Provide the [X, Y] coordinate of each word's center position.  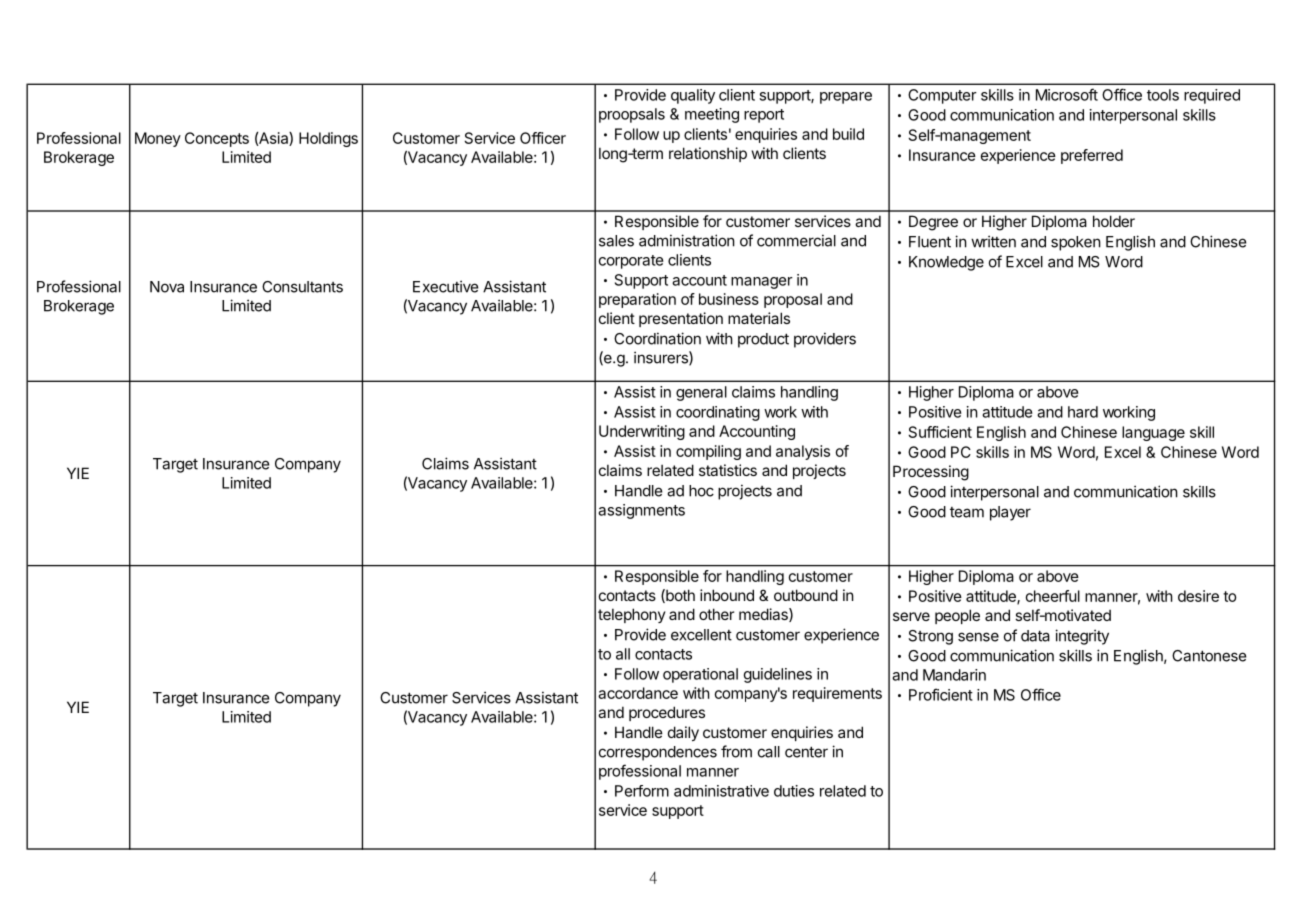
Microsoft [1067, 94]
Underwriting [642, 432]
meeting [712, 115]
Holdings [328, 139]
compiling [708, 452]
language [1153, 433]
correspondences [658, 753]
